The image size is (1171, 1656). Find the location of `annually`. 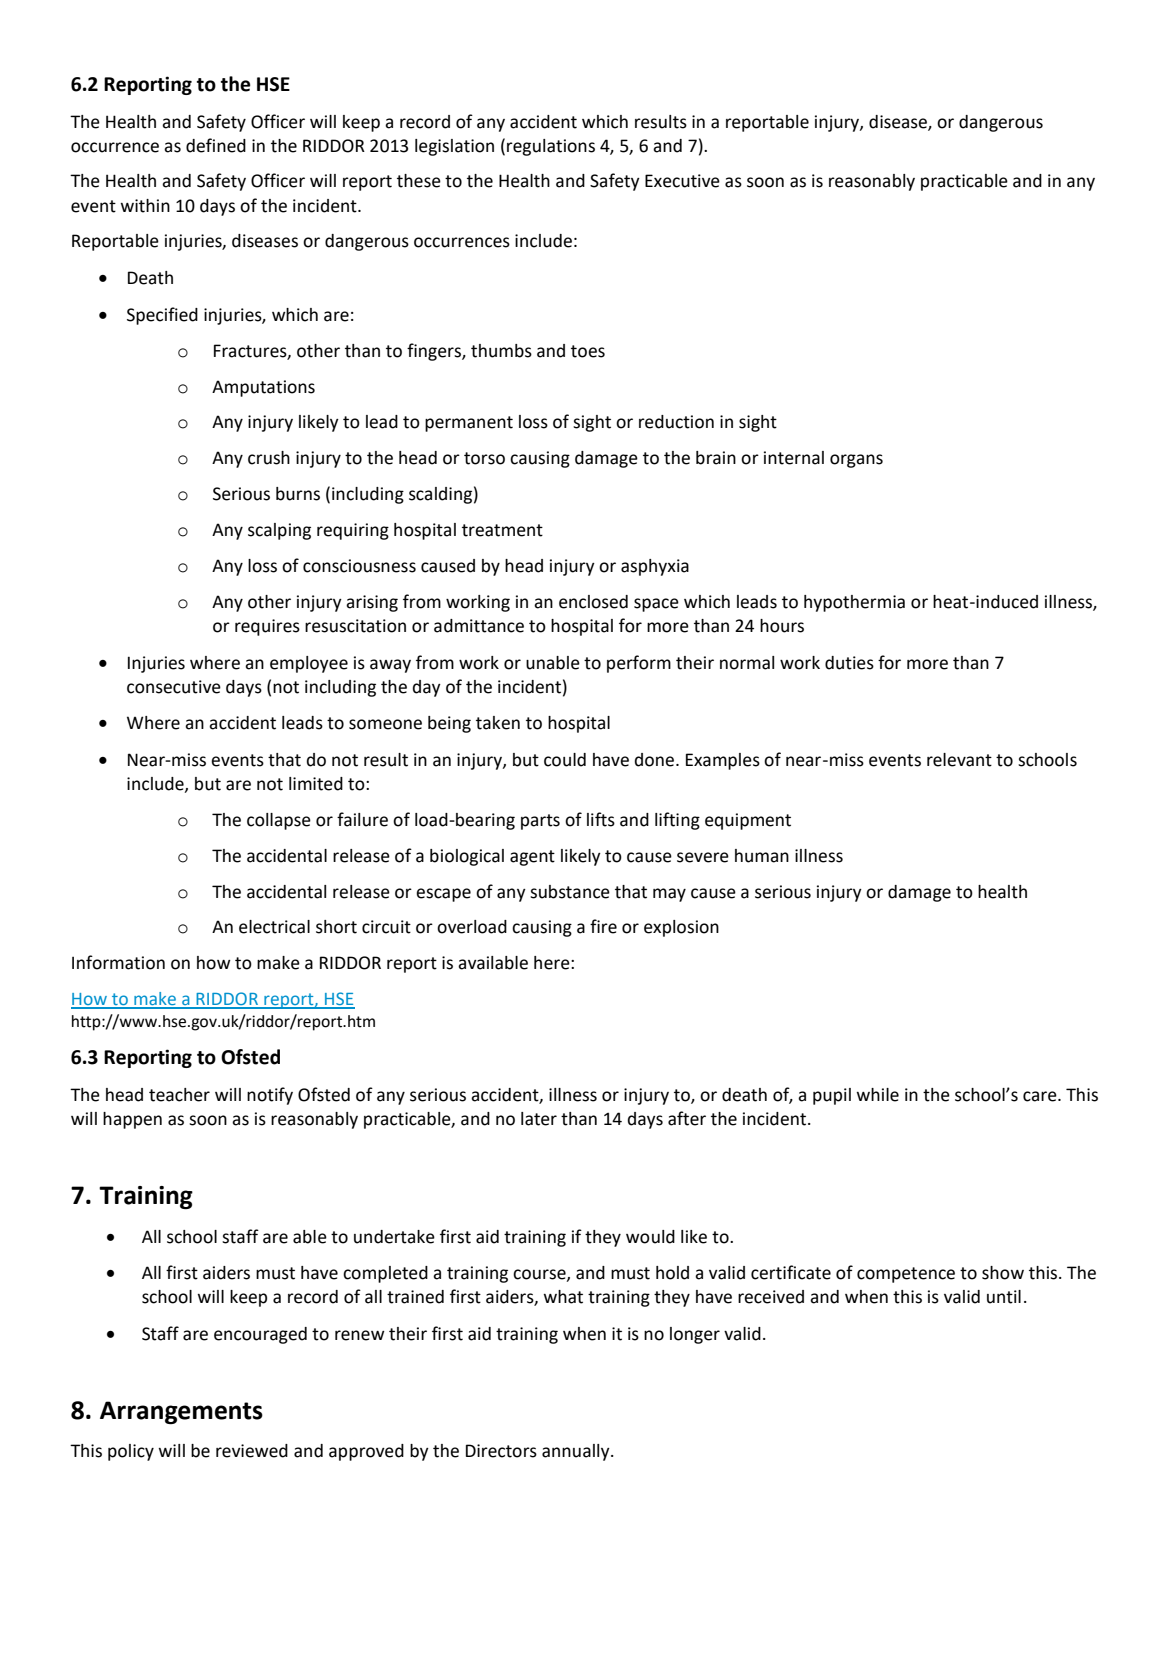

annually is located at coordinates (577, 1452).
